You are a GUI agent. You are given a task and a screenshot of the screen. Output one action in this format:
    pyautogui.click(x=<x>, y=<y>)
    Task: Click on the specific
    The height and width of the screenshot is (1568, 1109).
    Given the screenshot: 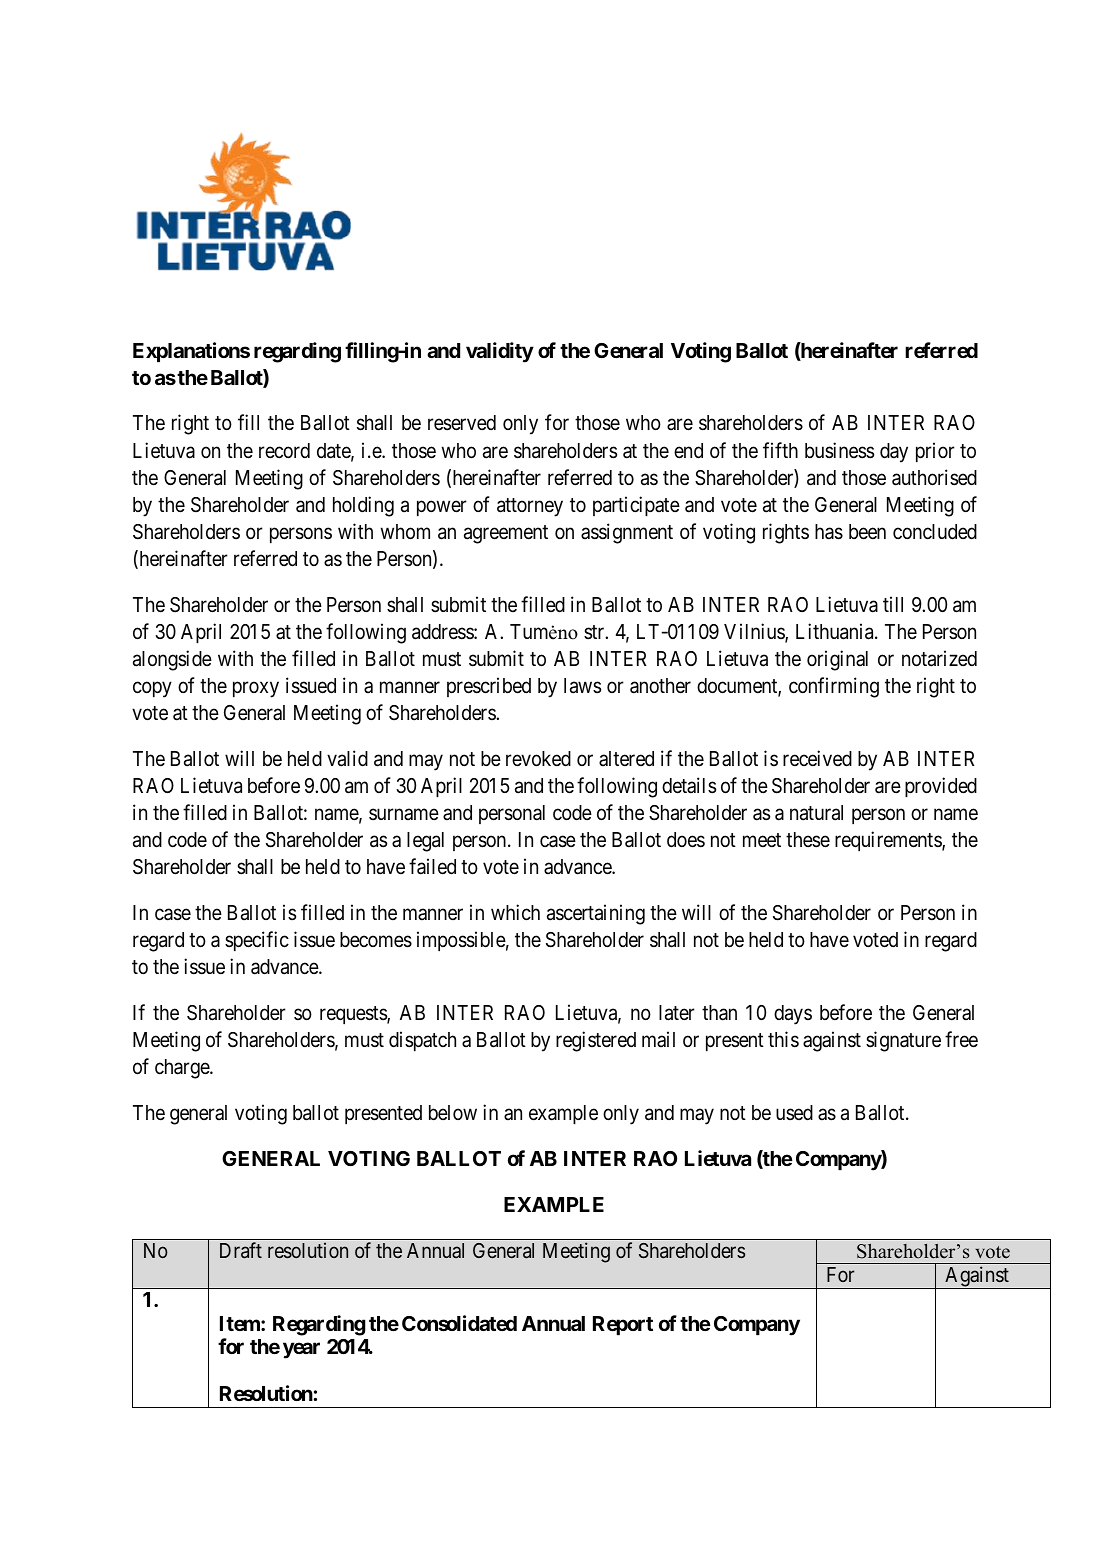 What is the action you would take?
    pyautogui.click(x=257, y=941)
